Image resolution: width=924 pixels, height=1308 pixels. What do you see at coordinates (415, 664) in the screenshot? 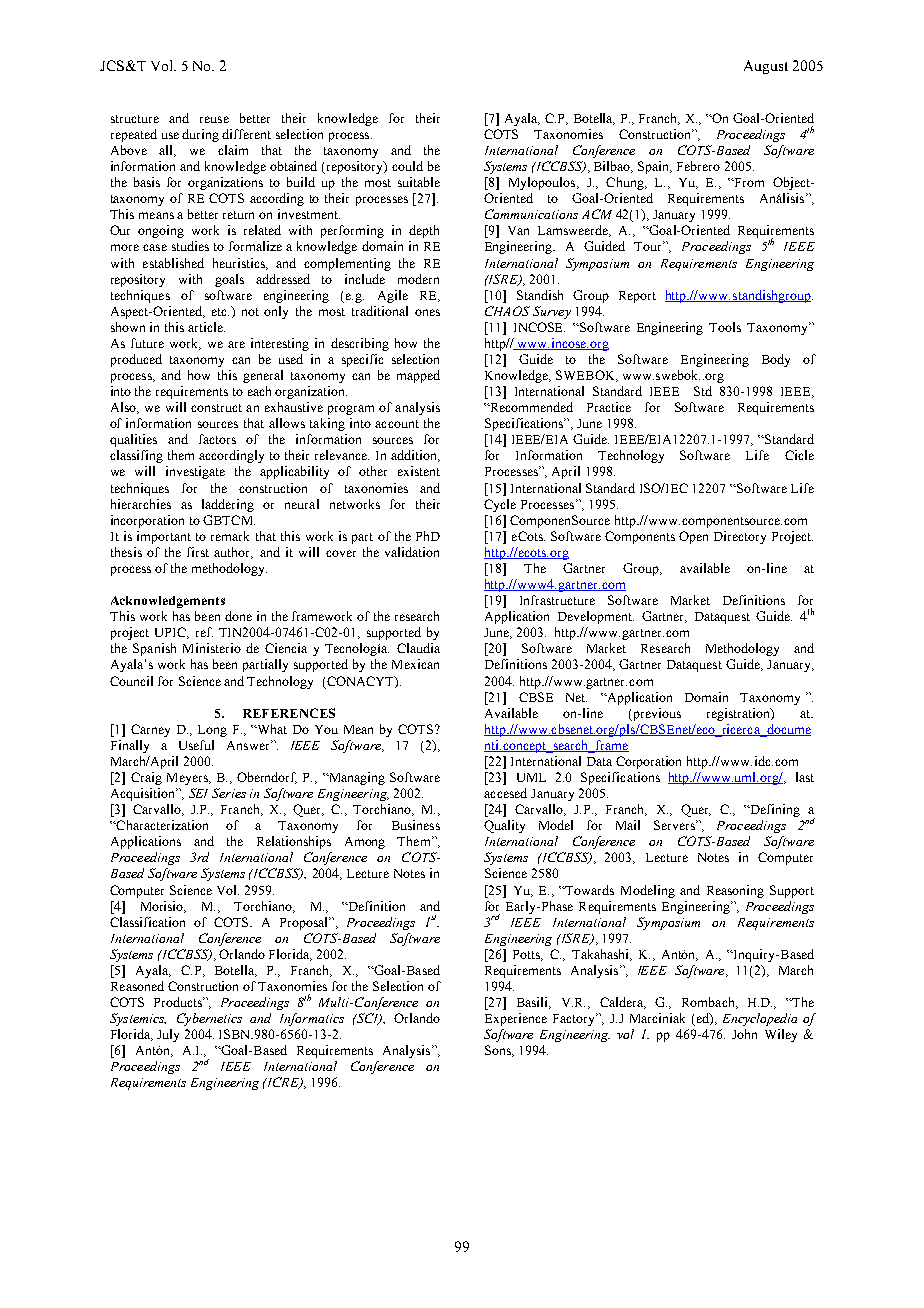
I see `Mexican` at bounding box center [415, 664].
